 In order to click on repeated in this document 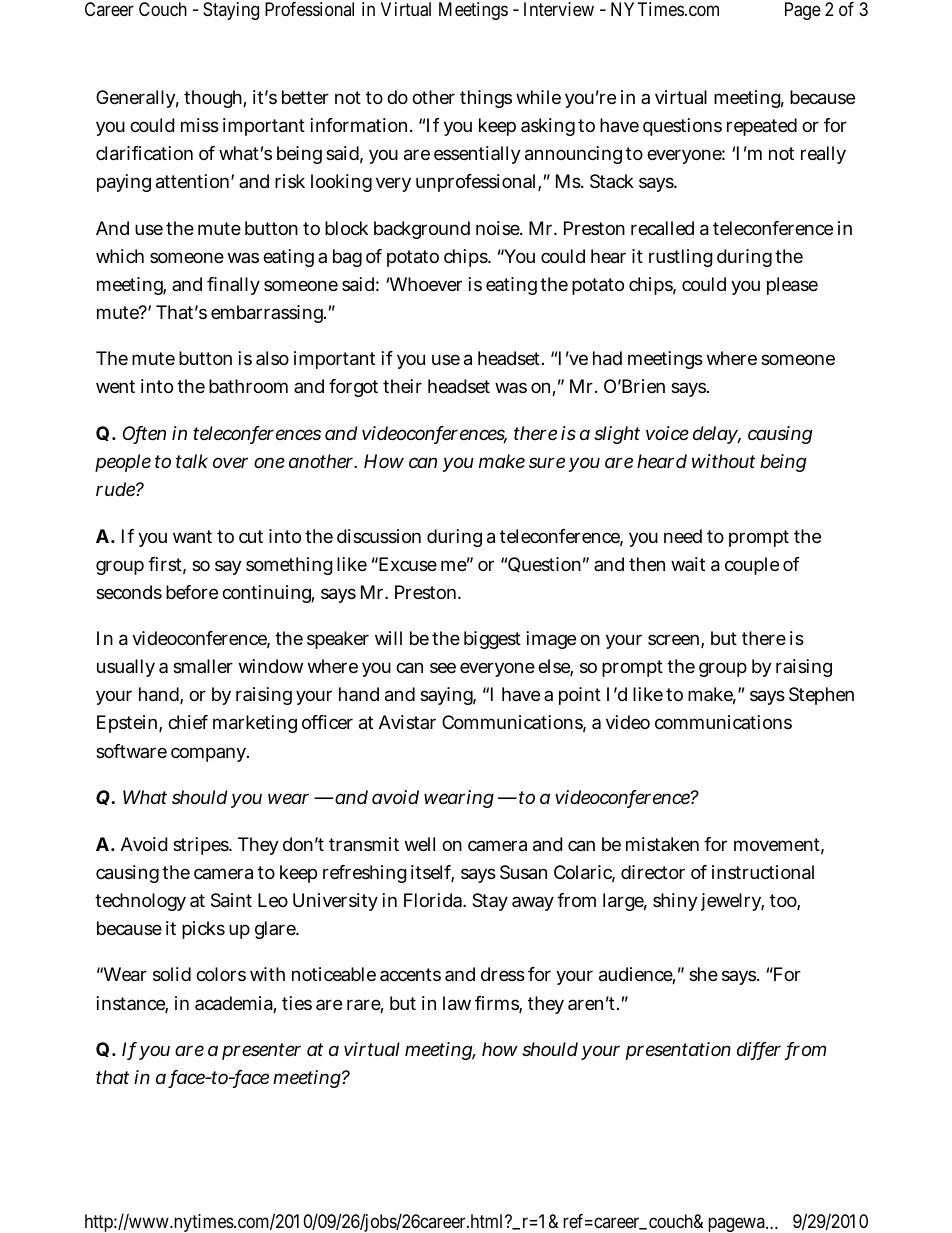, I will do `click(762, 127)`.
